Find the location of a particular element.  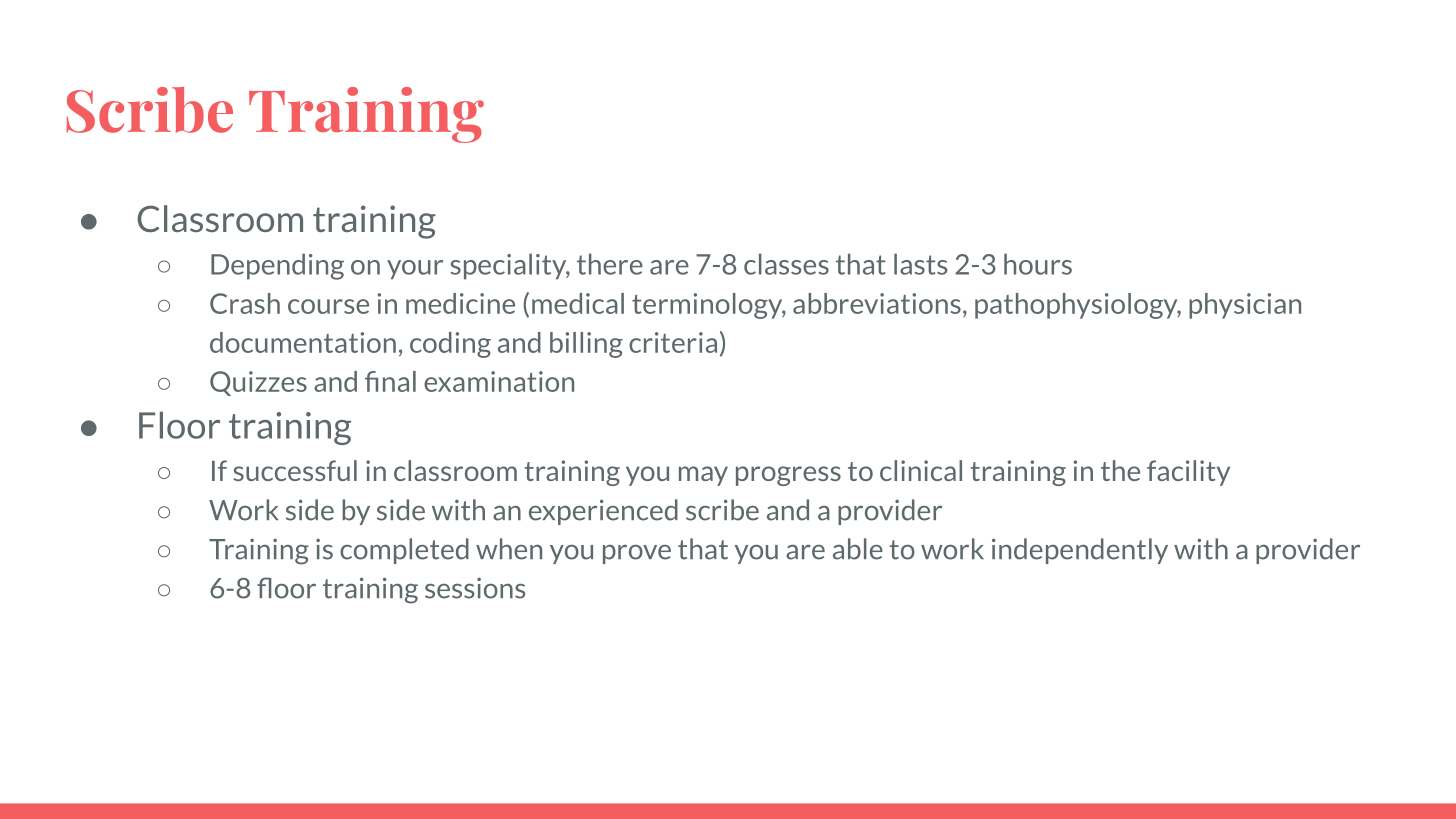

classes is located at coordinates (786, 264).
